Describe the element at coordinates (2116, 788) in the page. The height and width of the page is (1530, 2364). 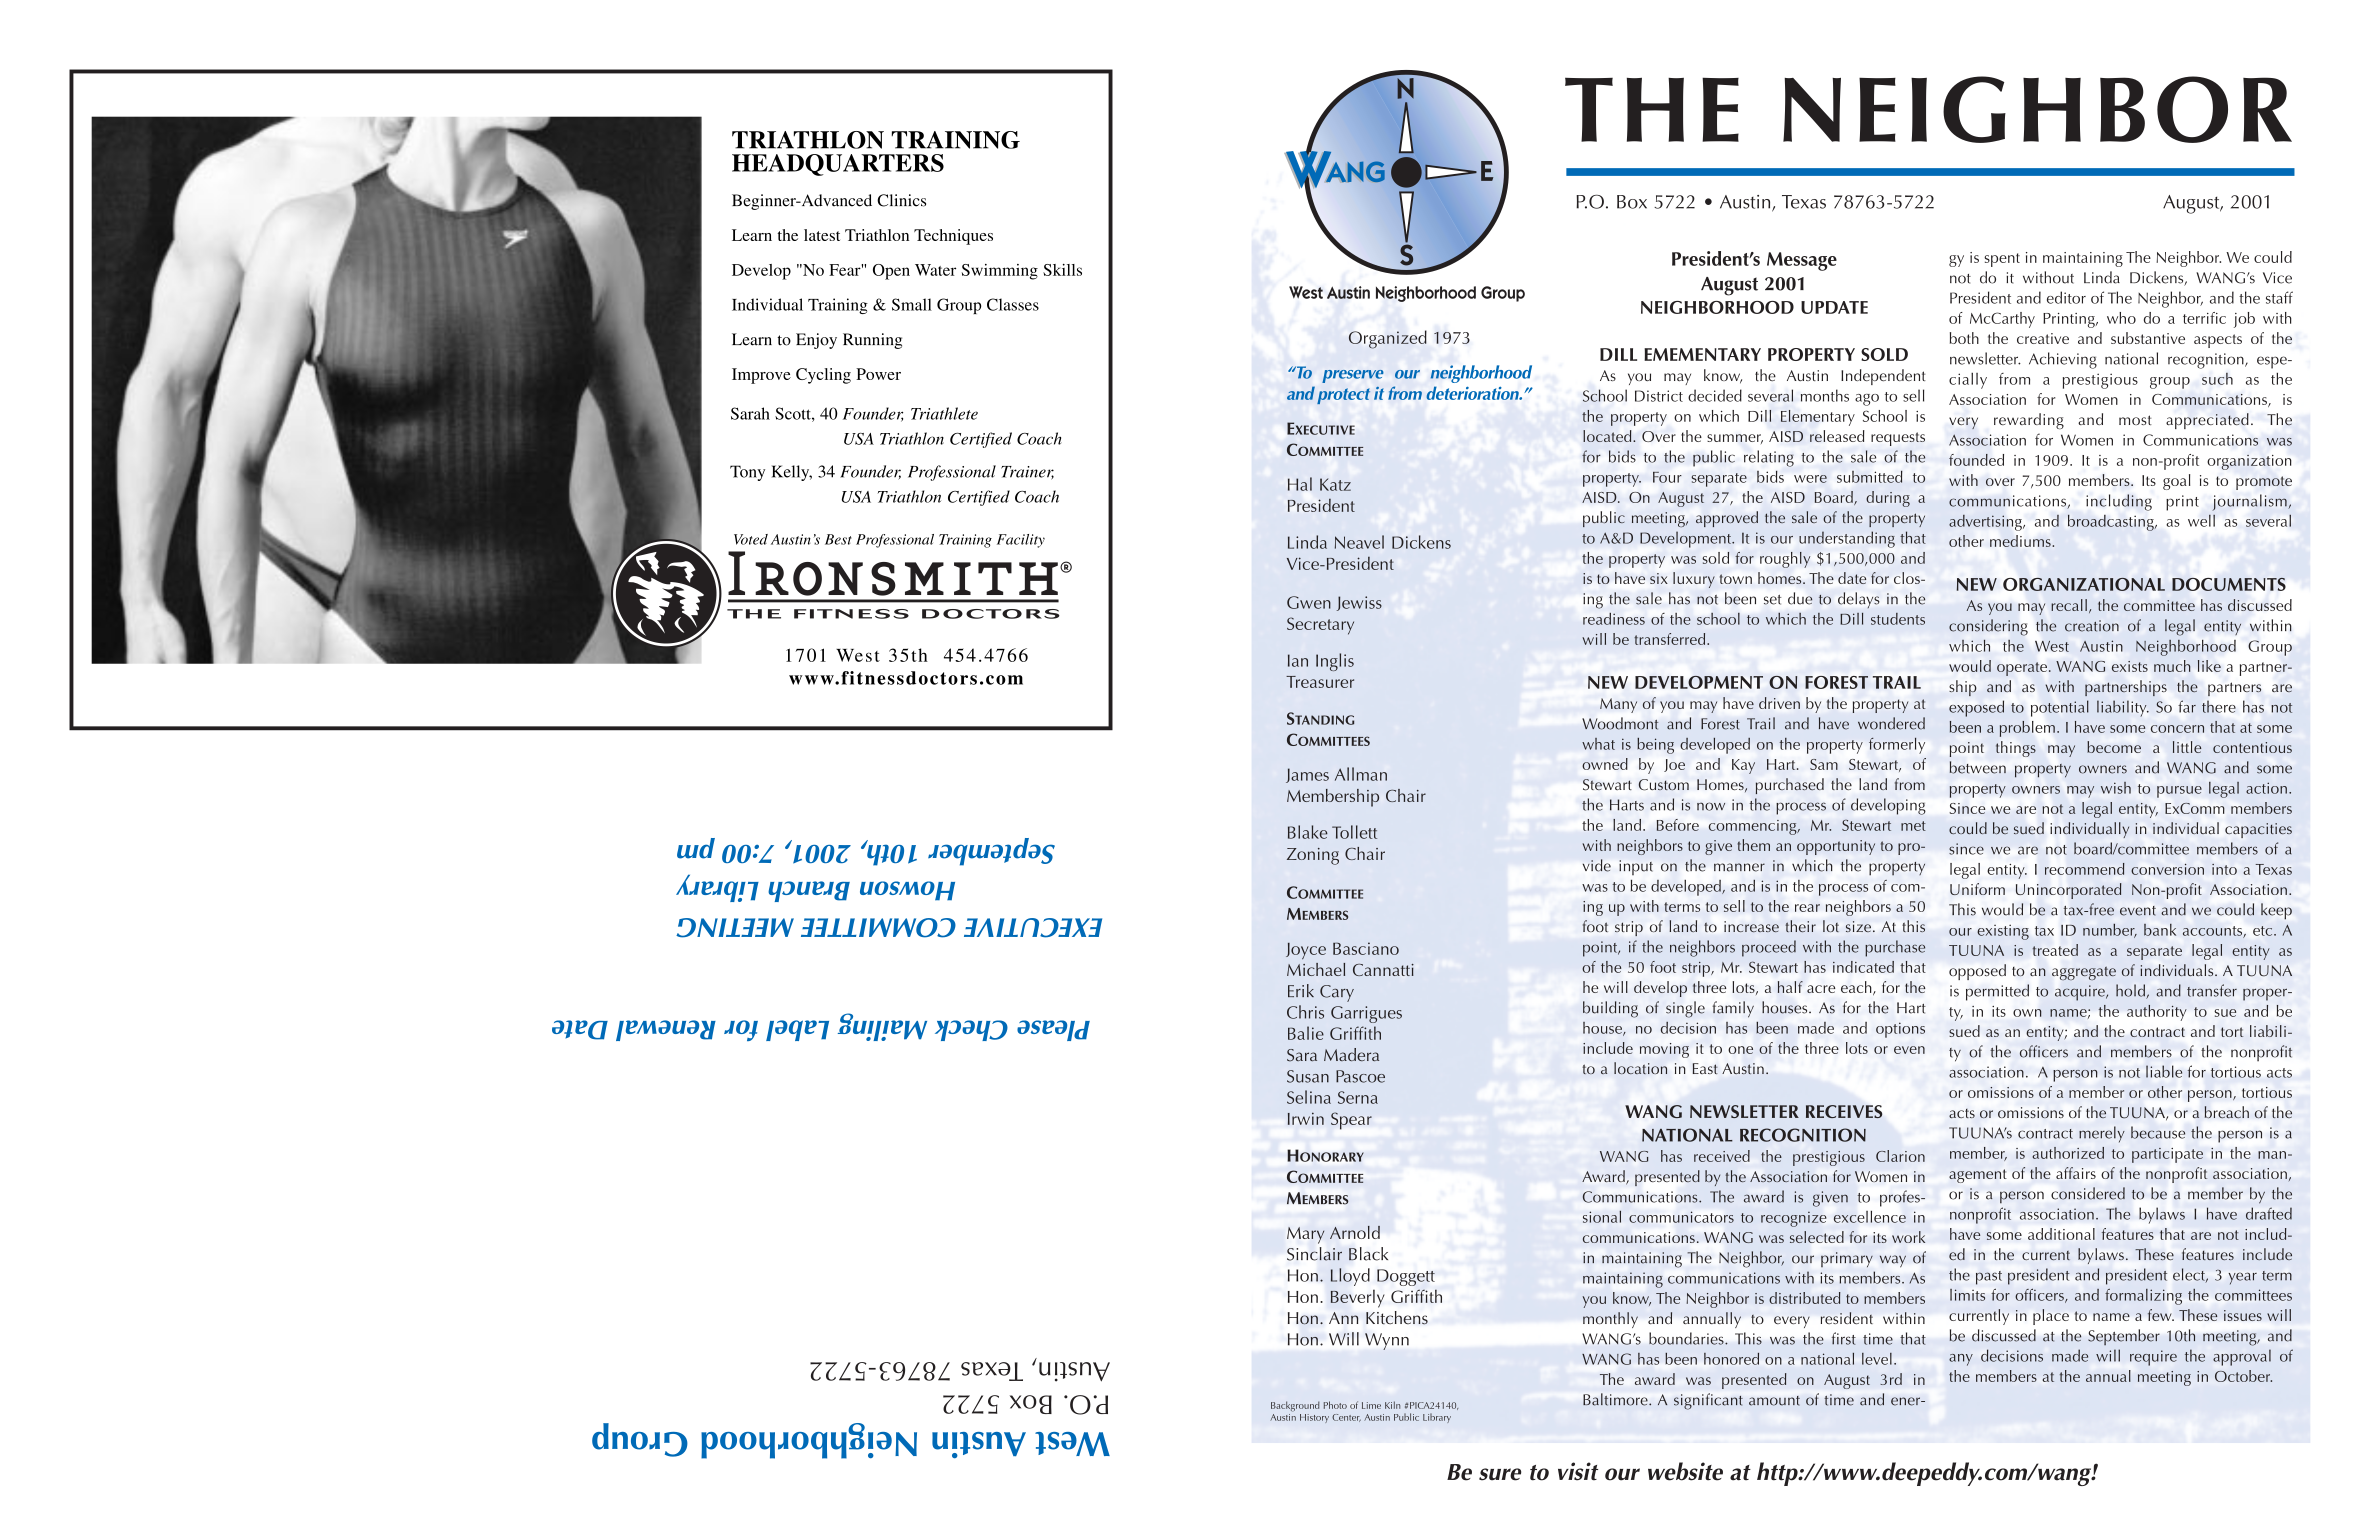
I see `wish` at that location.
